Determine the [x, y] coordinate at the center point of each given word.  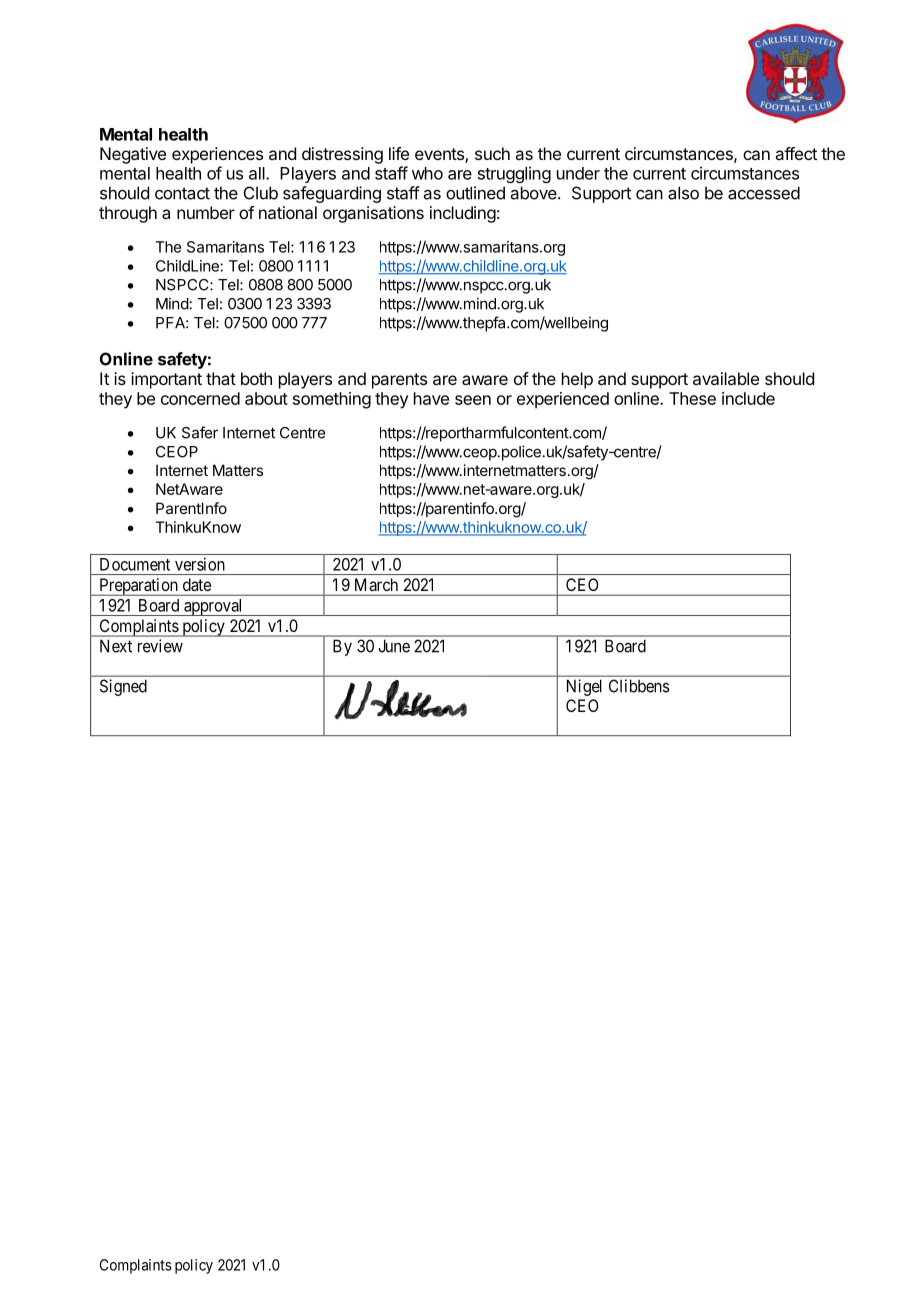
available [726, 378]
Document [135, 564]
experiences [217, 155]
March [376, 584]
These [692, 398]
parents [399, 381]
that [221, 378]
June [394, 646]
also [683, 193]
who [427, 173]
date [197, 584]
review [160, 646]
